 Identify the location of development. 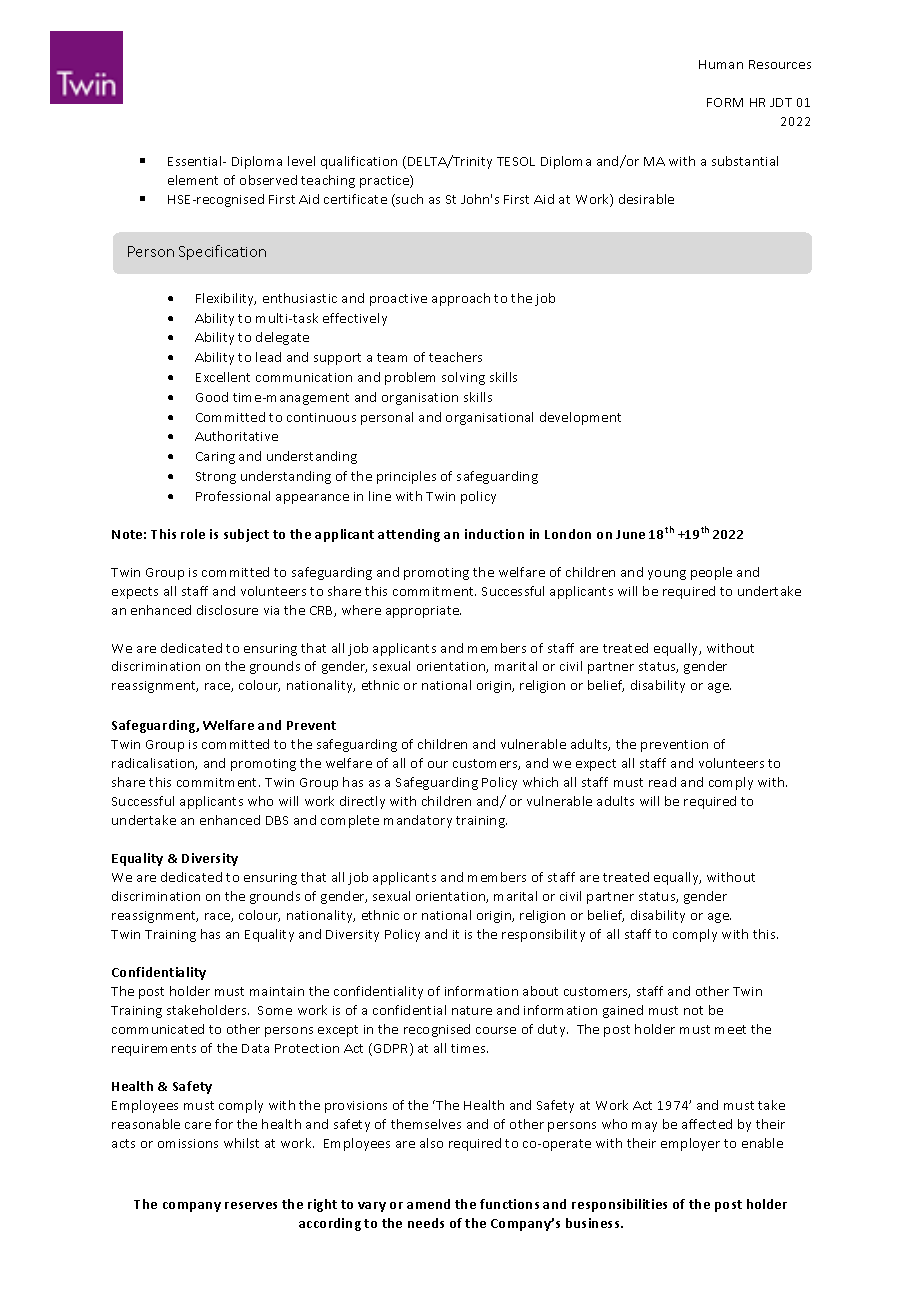
(580, 418).
